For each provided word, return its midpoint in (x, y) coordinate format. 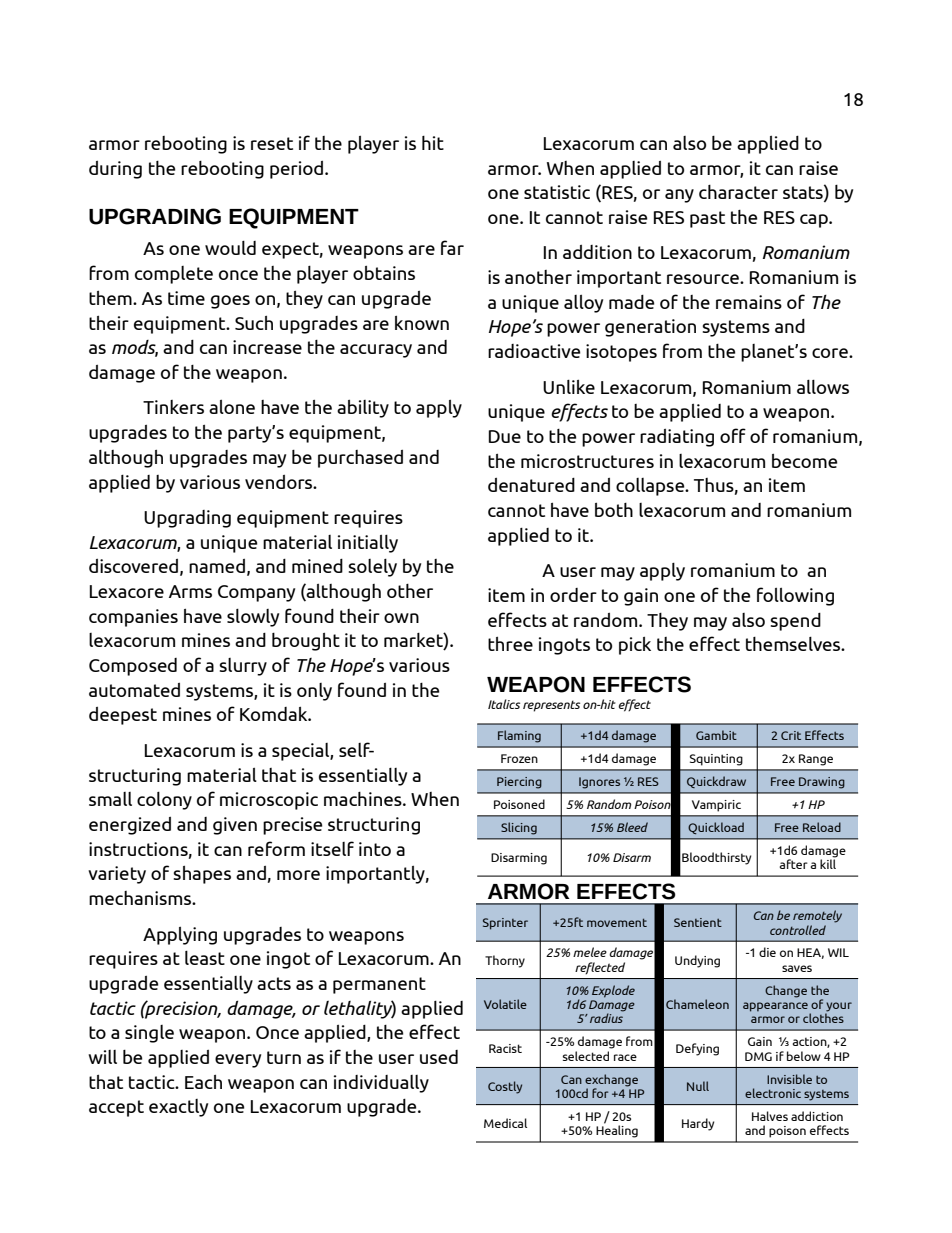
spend (795, 622)
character (738, 192)
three (510, 644)
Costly (505, 1087)
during (115, 170)
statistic (557, 192)
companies (133, 618)
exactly (178, 1108)
